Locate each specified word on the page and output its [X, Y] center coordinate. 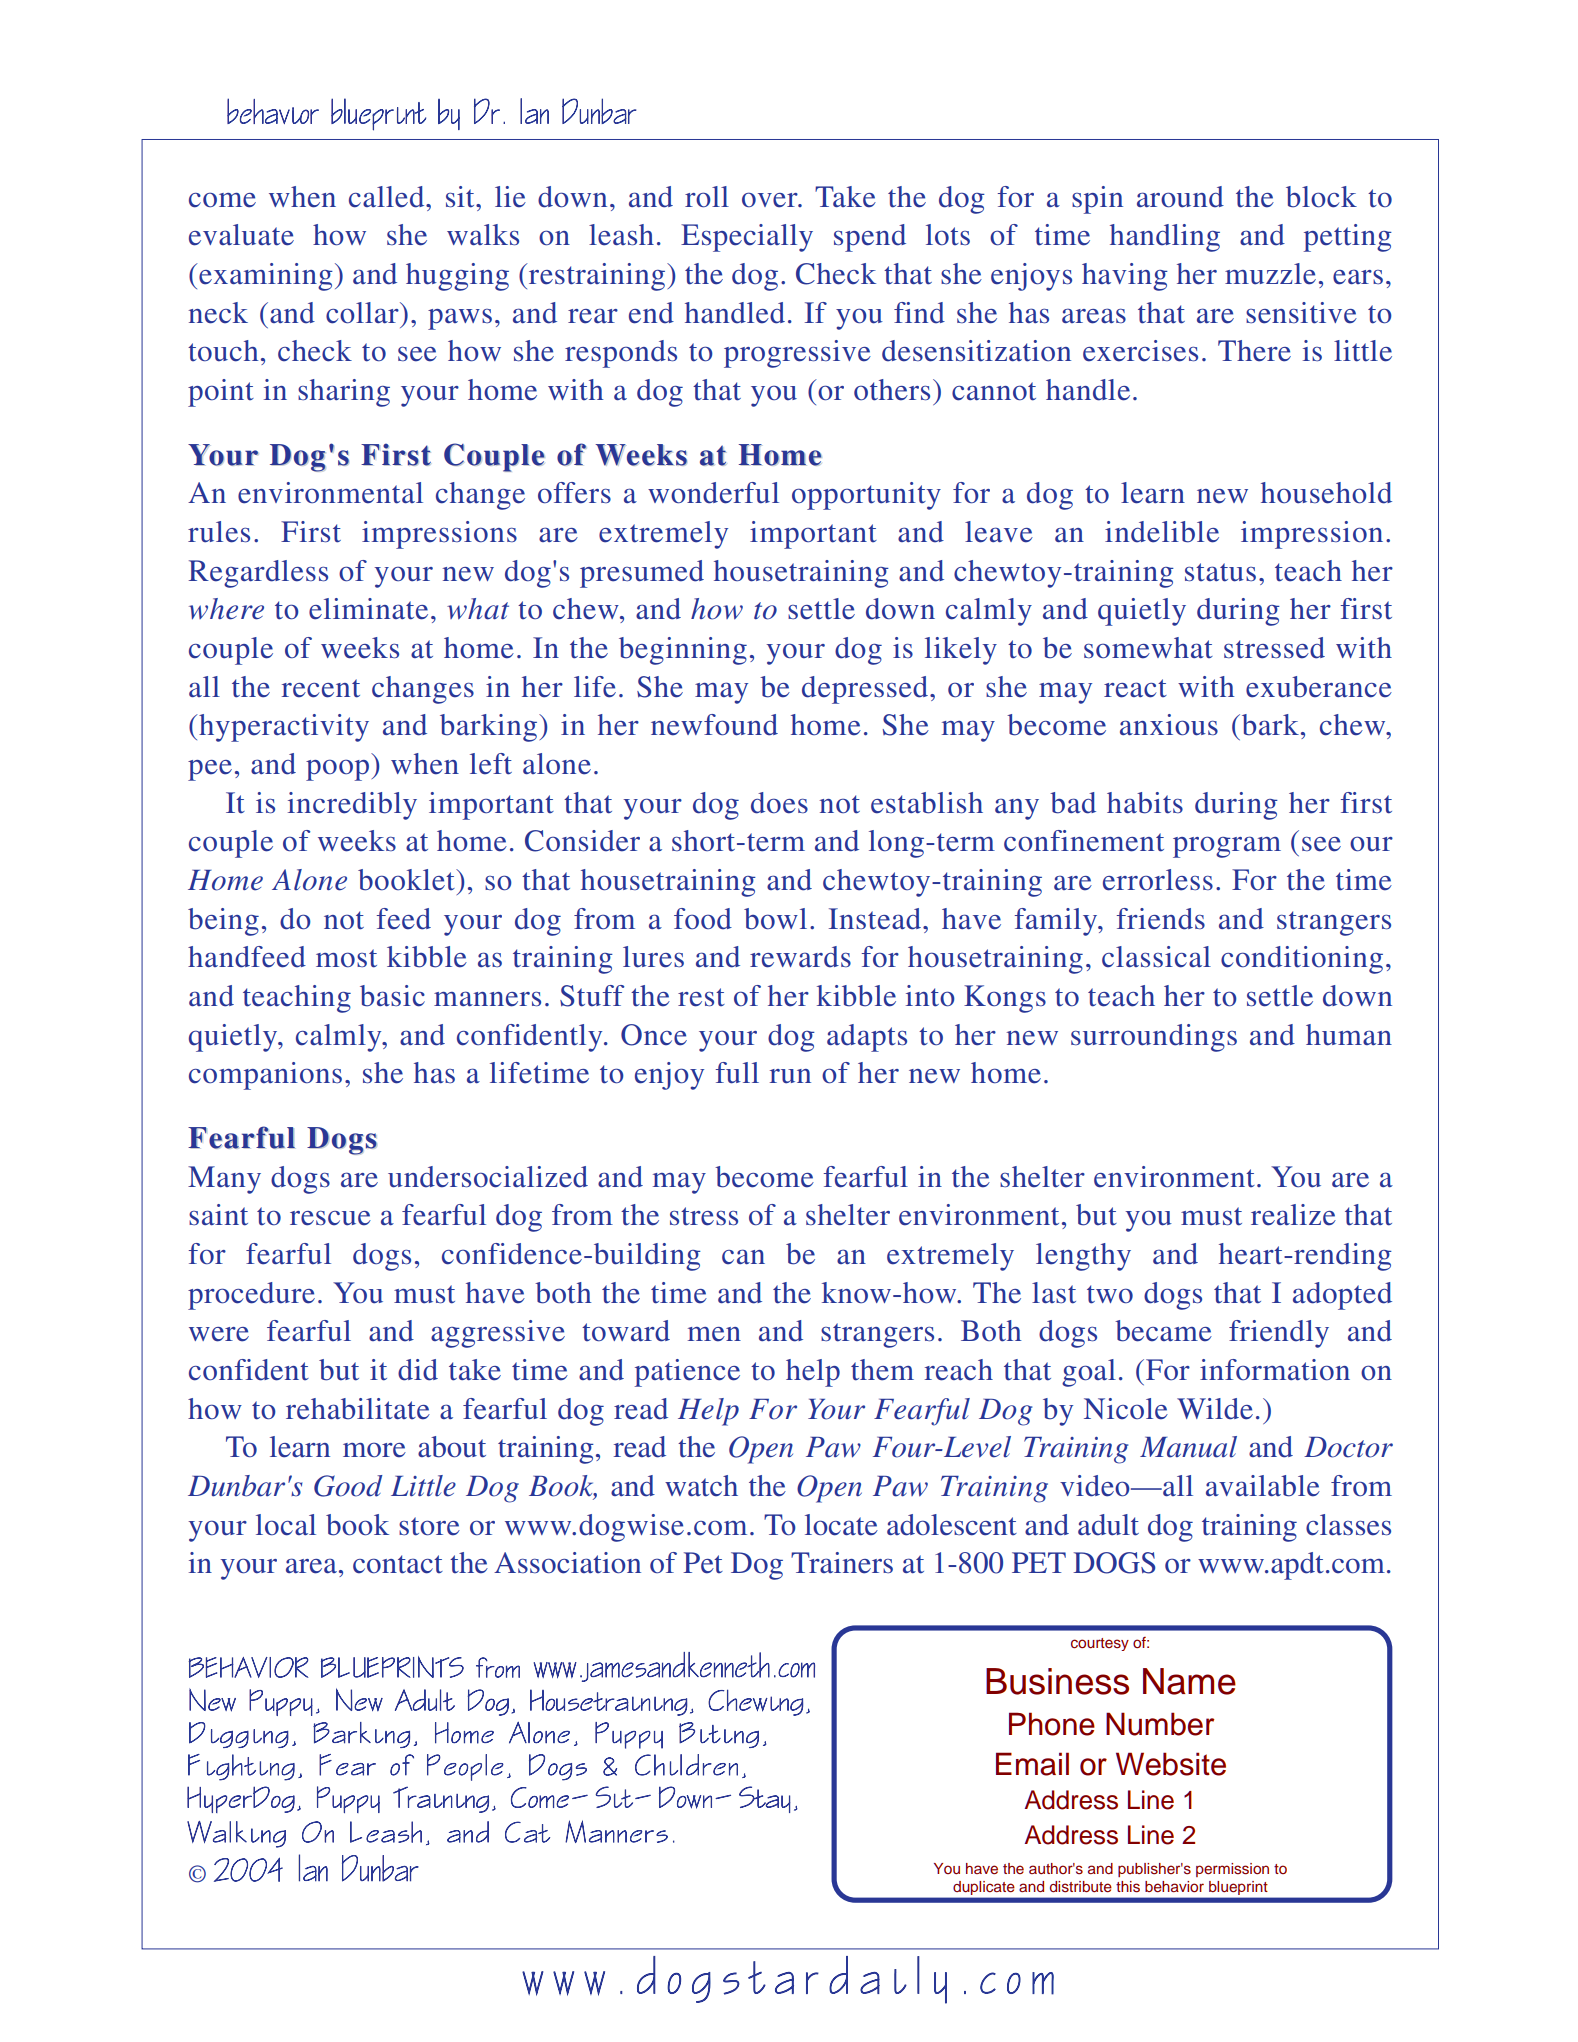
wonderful [713, 493]
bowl [775, 919]
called [388, 197]
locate [841, 1525]
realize [1293, 1215]
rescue [330, 1218]
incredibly [352, 806]
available [1263, 1486]
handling [1165, 238]
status [1220, 572]
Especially [747, 238]
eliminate [368, 609]
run [790, 1076]
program [1227, 847]
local [286, 1525]
